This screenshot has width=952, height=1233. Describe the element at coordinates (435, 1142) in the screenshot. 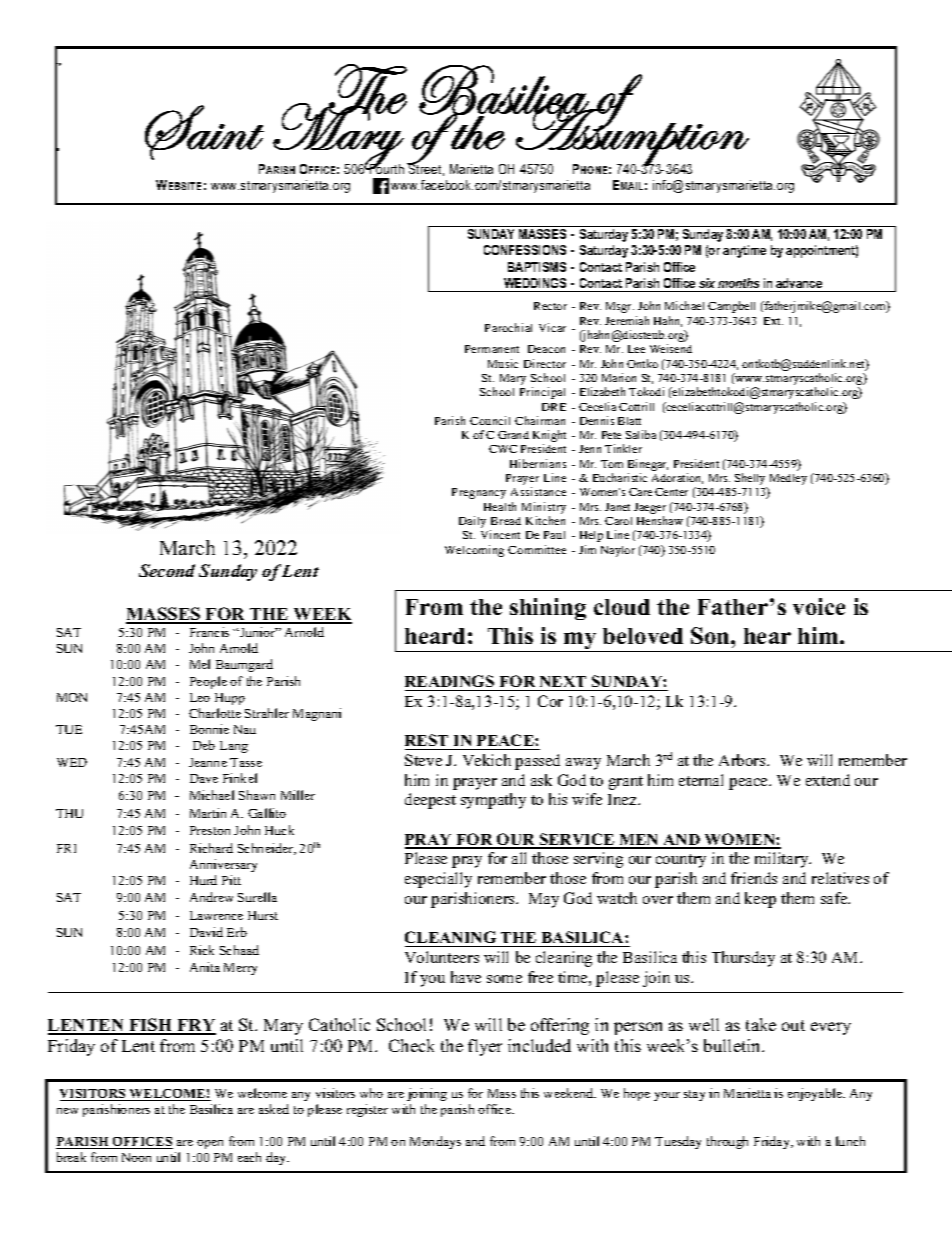

I see `Mondays` at that location.
